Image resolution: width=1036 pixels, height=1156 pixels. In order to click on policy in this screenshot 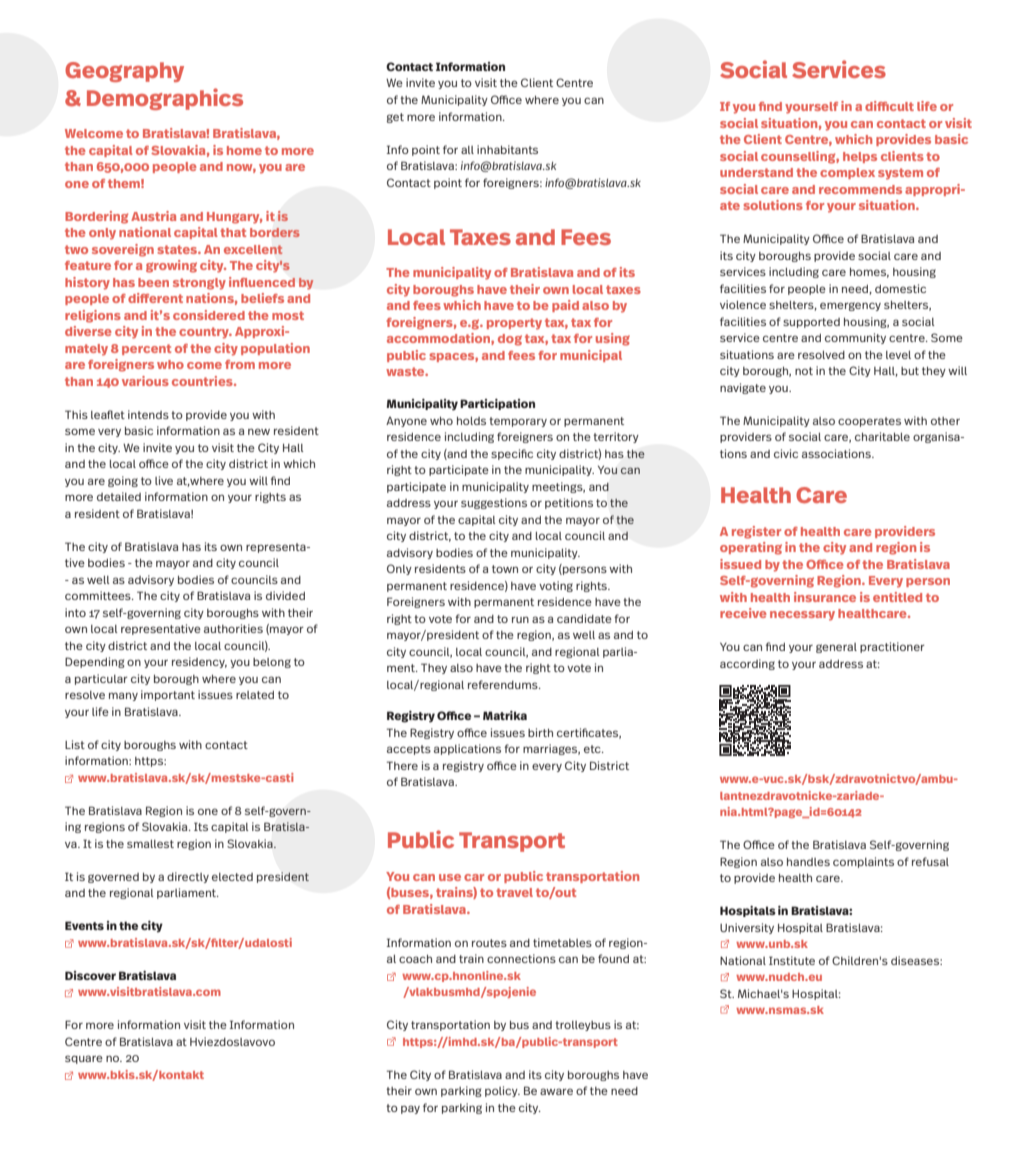, I will do `click(502, 1091)`.
